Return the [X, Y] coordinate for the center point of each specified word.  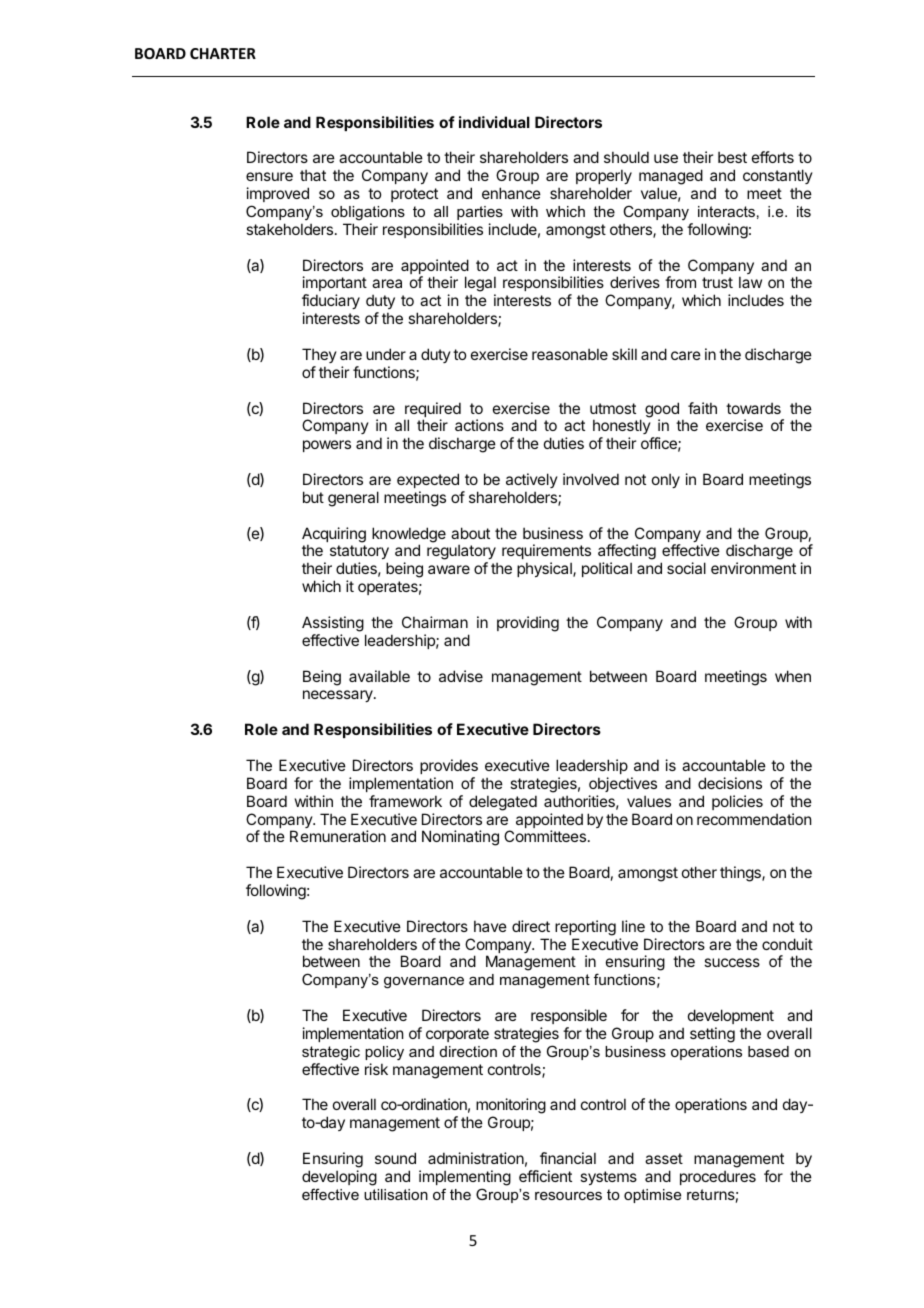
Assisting [333, 624]
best [732, 157]
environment [753, 568]
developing [339, 1178]
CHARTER [223, 53]
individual [494, 122]
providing [528, 624]
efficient [545, 1176]
